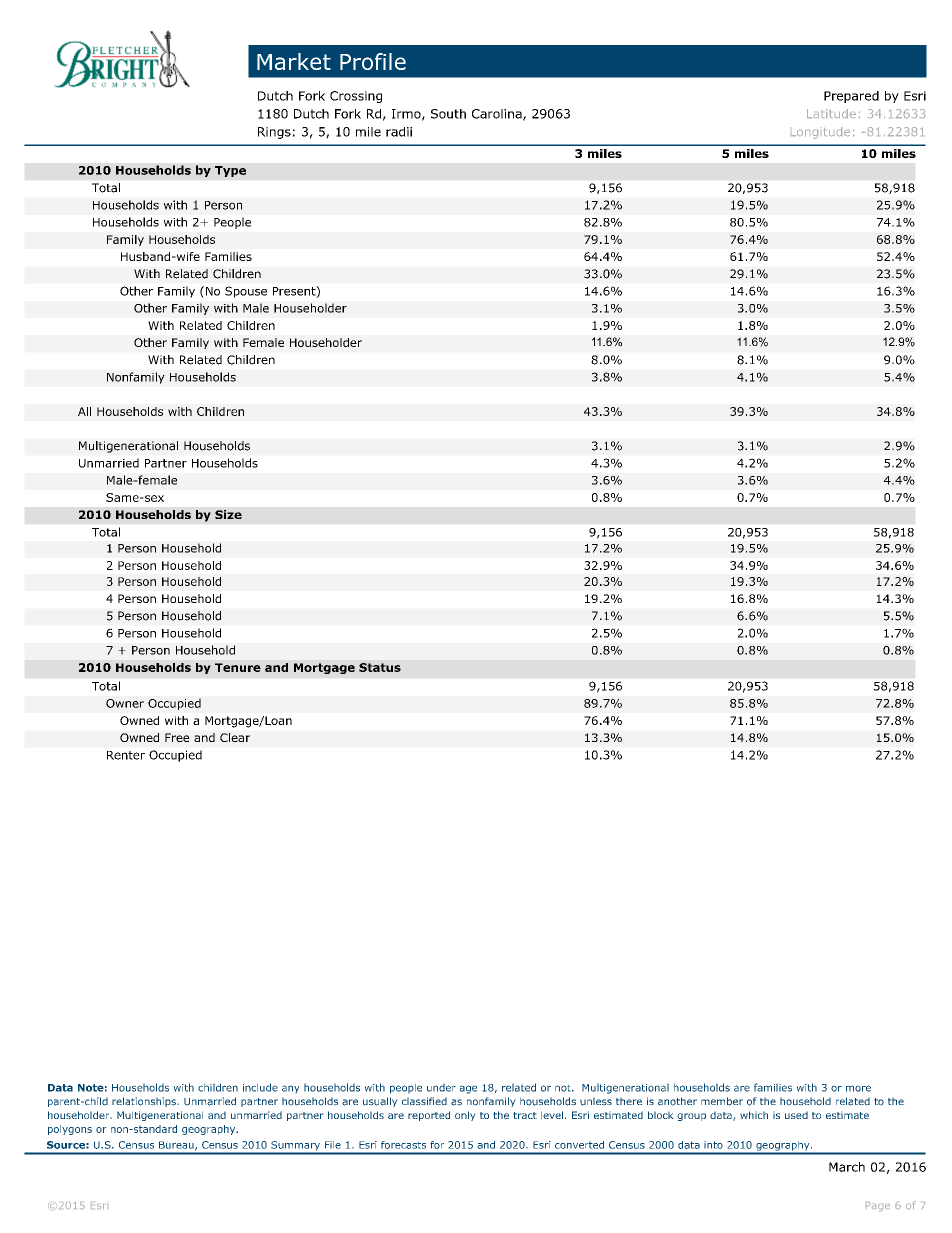 The width and height of the image is (952, 1233). Describe the element at coordinates (145, 1102) in the image. I see `relationships` at that location.
